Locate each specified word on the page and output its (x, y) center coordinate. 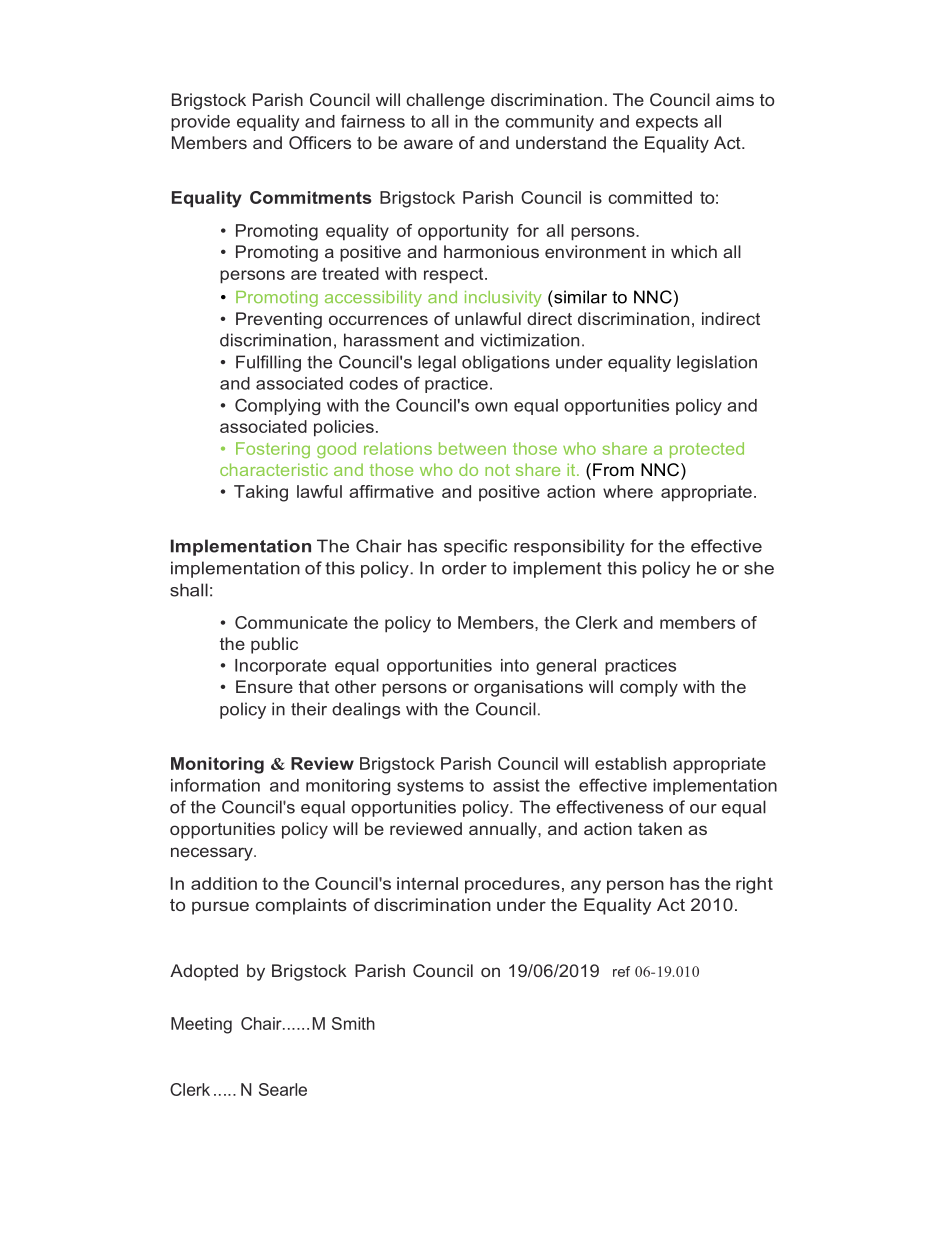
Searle (283, 1089)
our (703, 809)
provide (200, 123)
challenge (445, 101)
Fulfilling (268, 363)
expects (667, 123)
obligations (506, 363)
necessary (213, 854)
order (464, 568)
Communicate (291, 622)
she (759, 568)
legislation (717, 363)
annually (504, 830)
